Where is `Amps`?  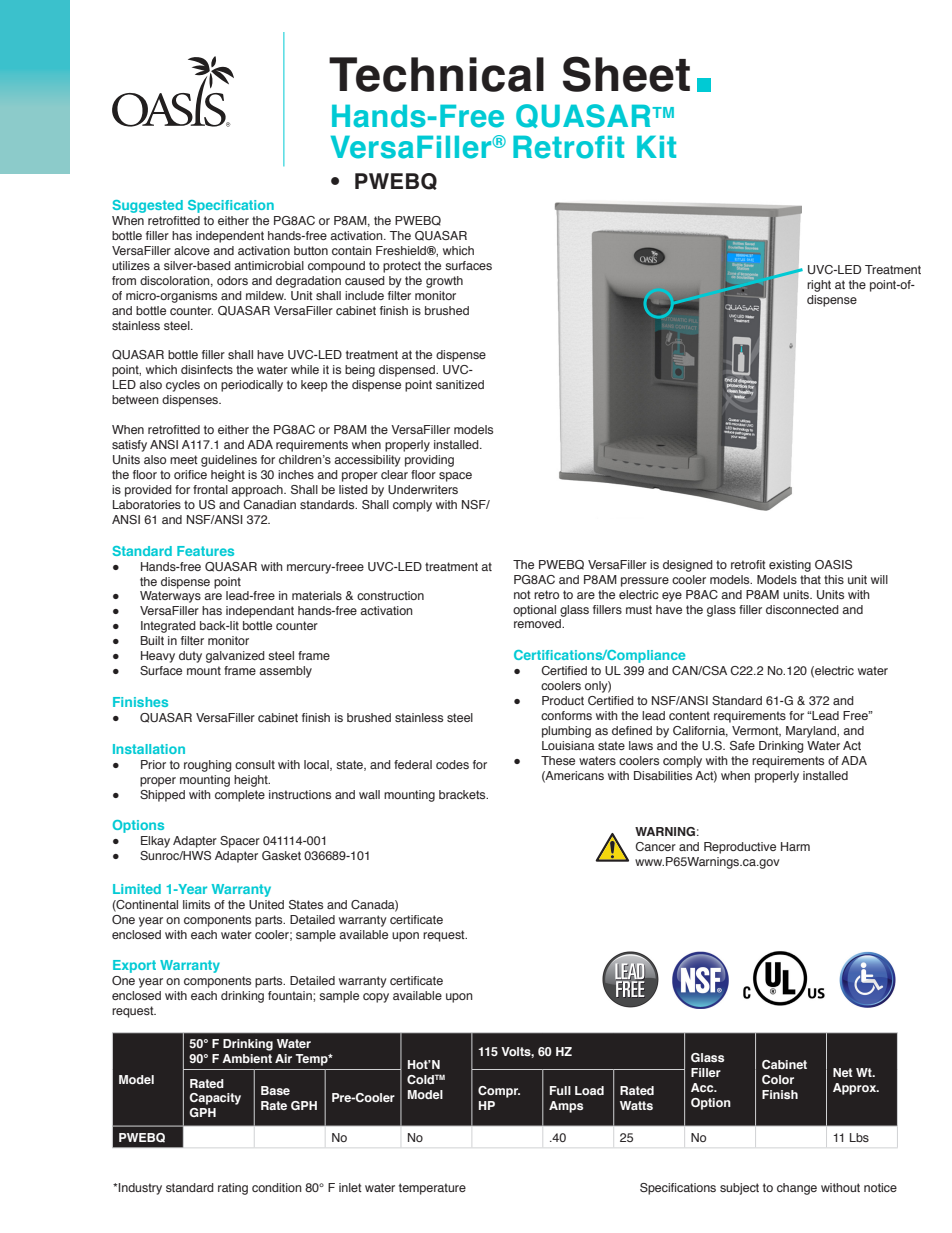 Amps is located at coordinates (566, 1107).
